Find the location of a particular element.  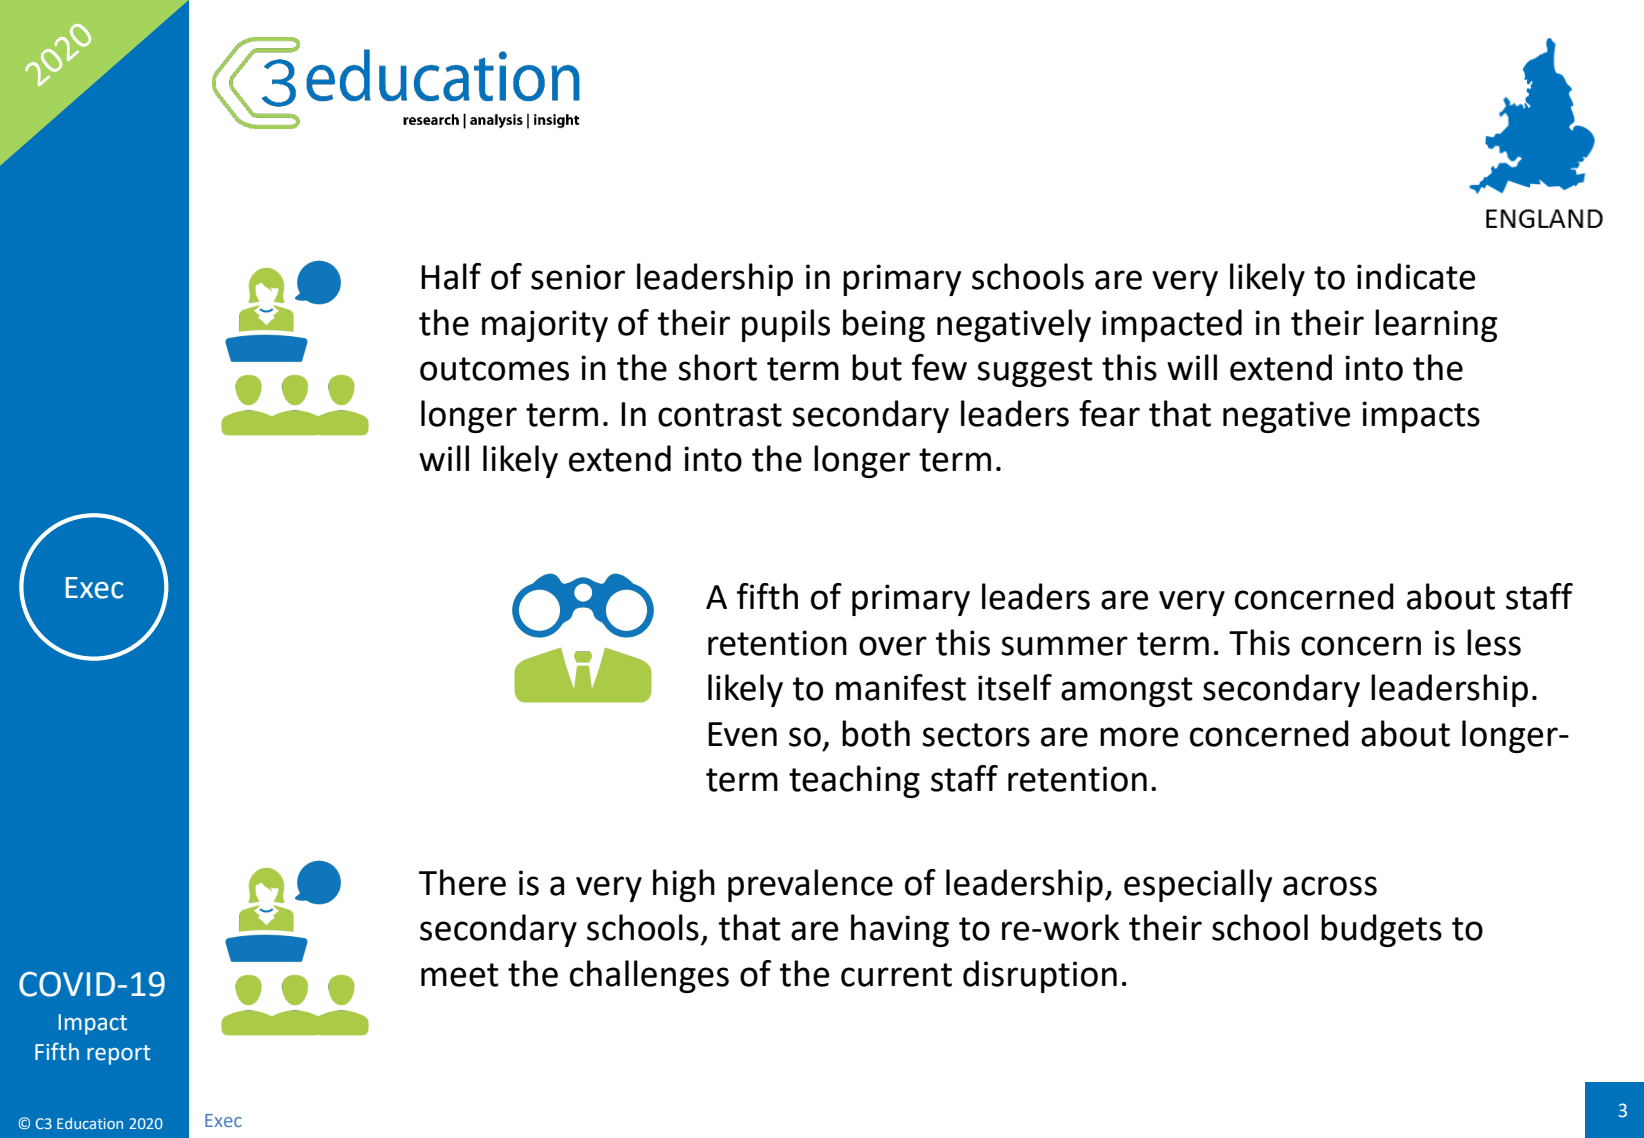

Half is located at coordinates (451, 276).
